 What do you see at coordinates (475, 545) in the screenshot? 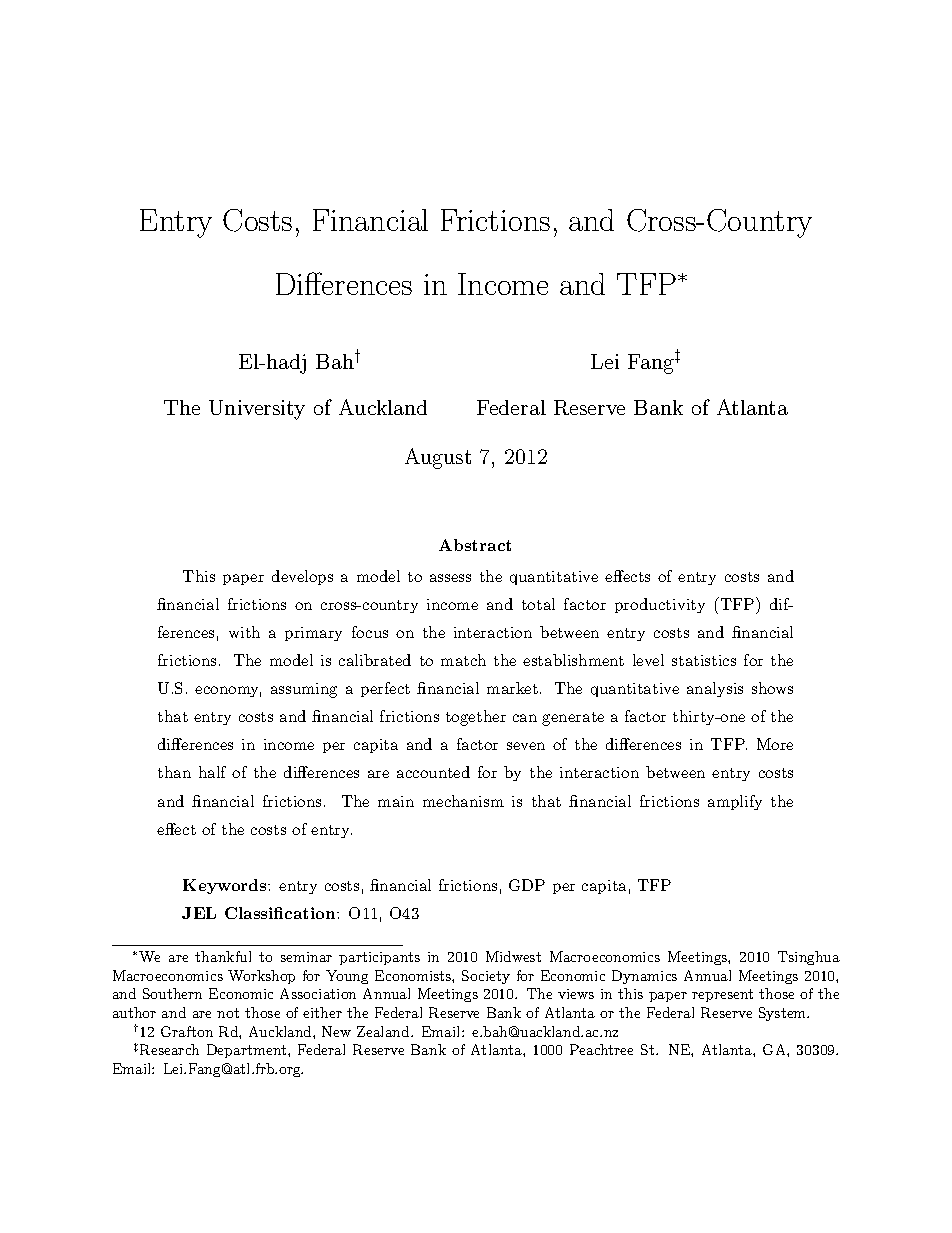
I see `Abstract` at bounding box center [475, 545].
